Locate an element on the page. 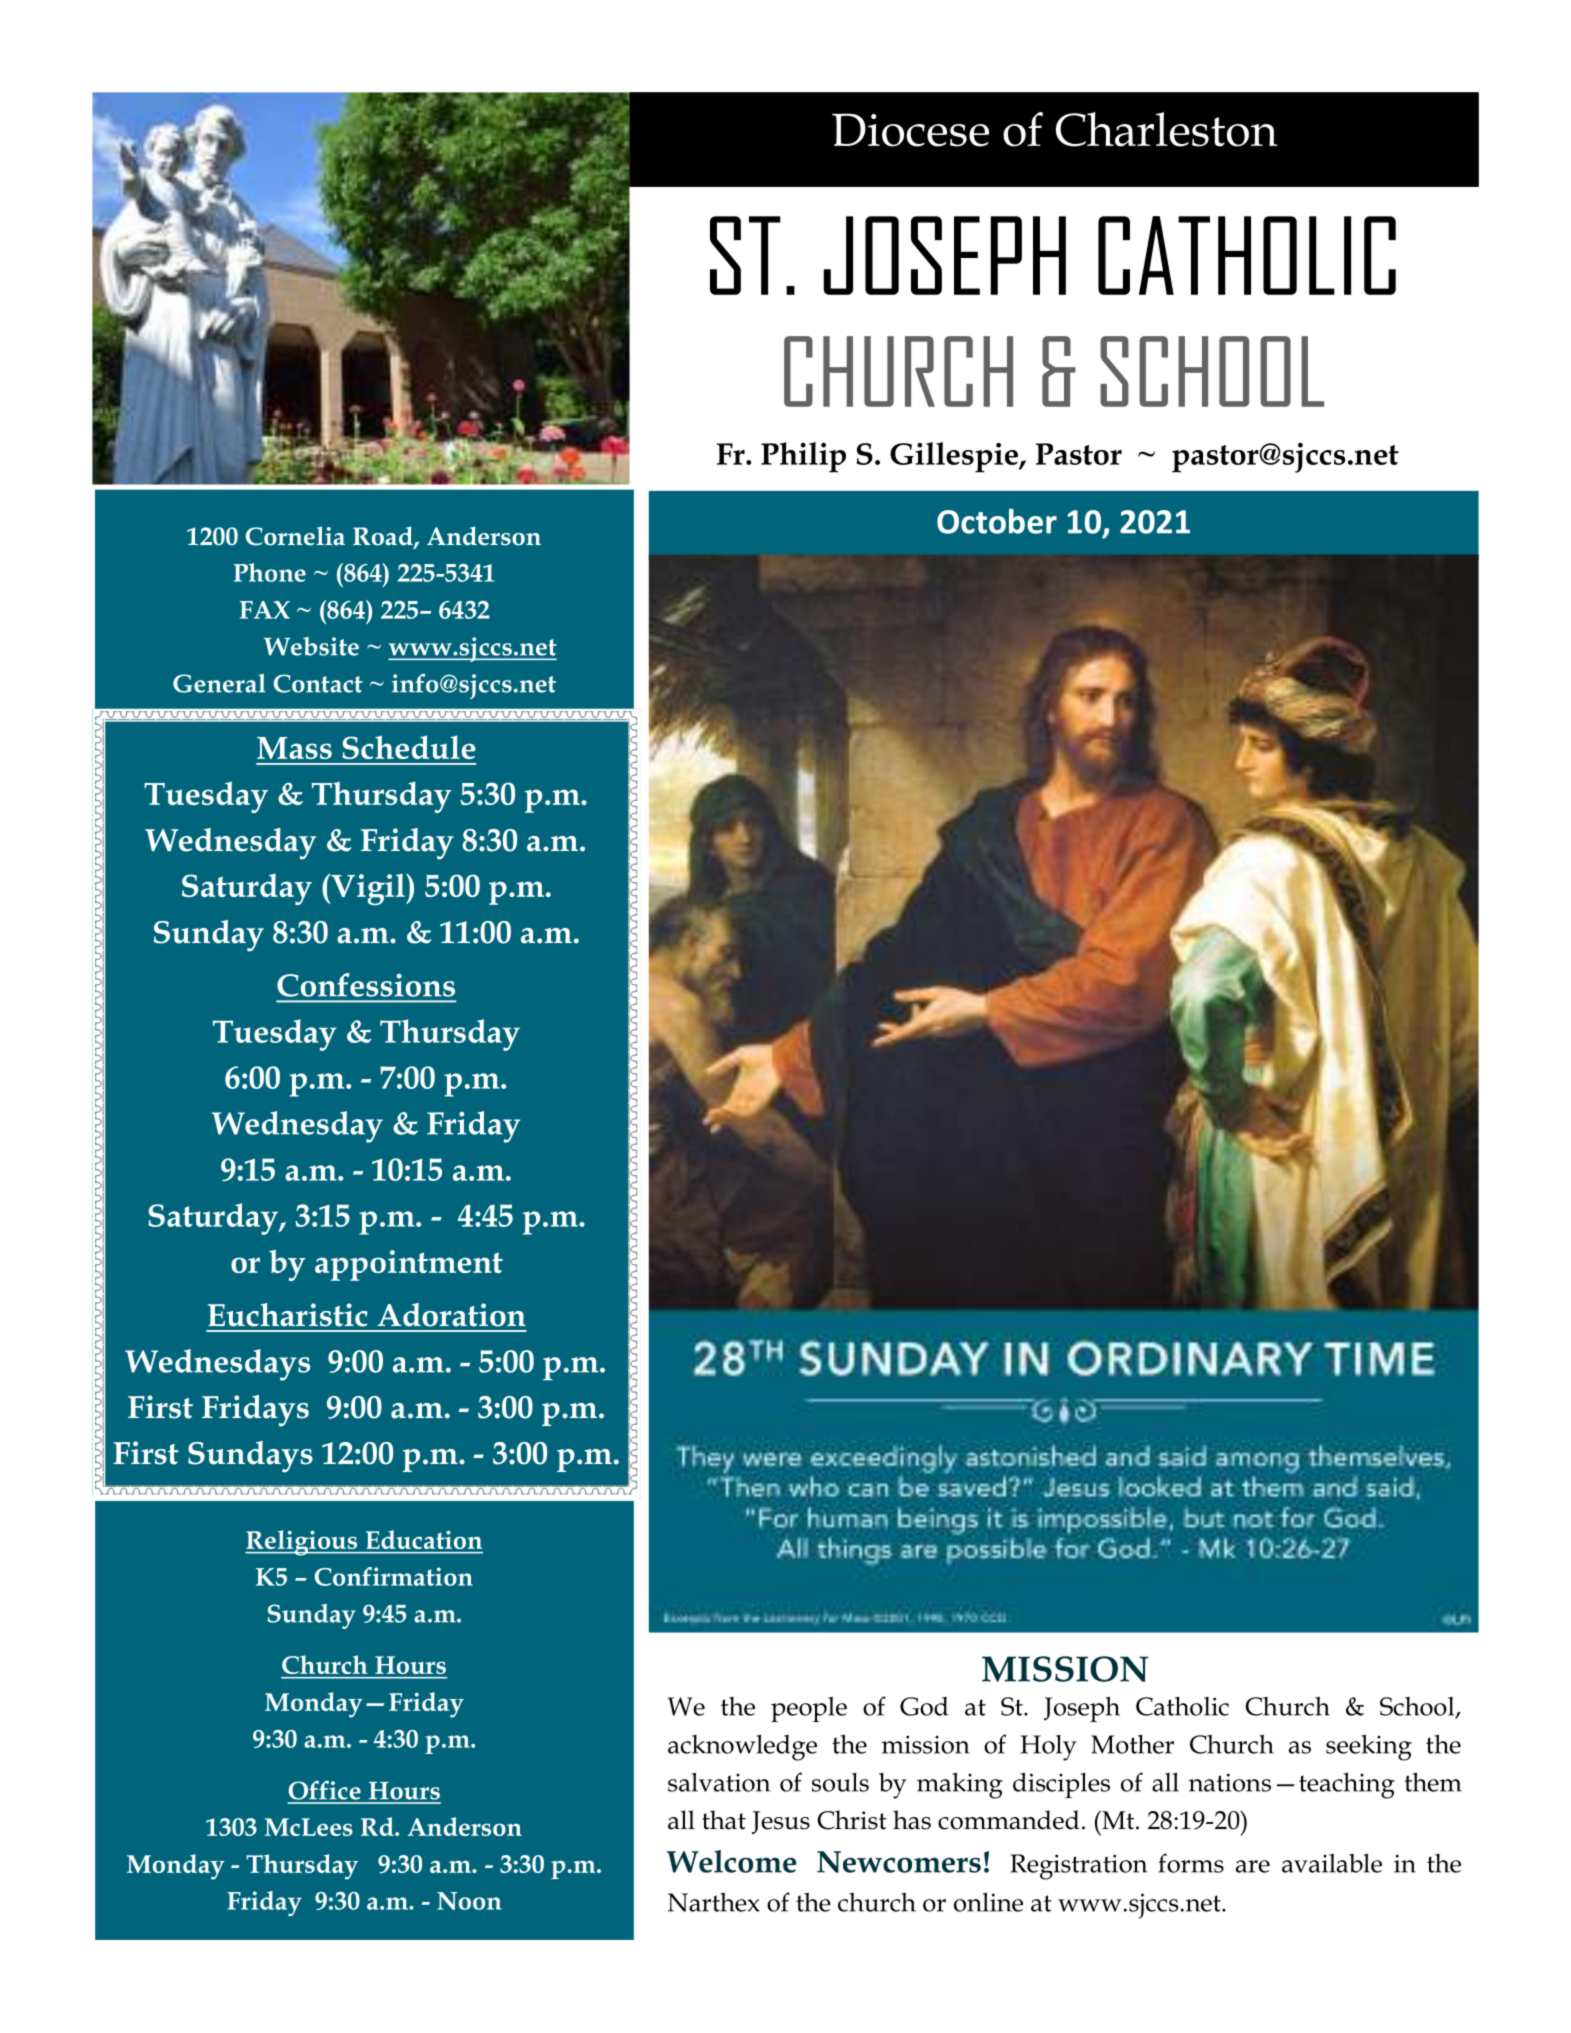 The height and width of the image is (2033, 1571). Noon is located at coordinates (469, 1901).
